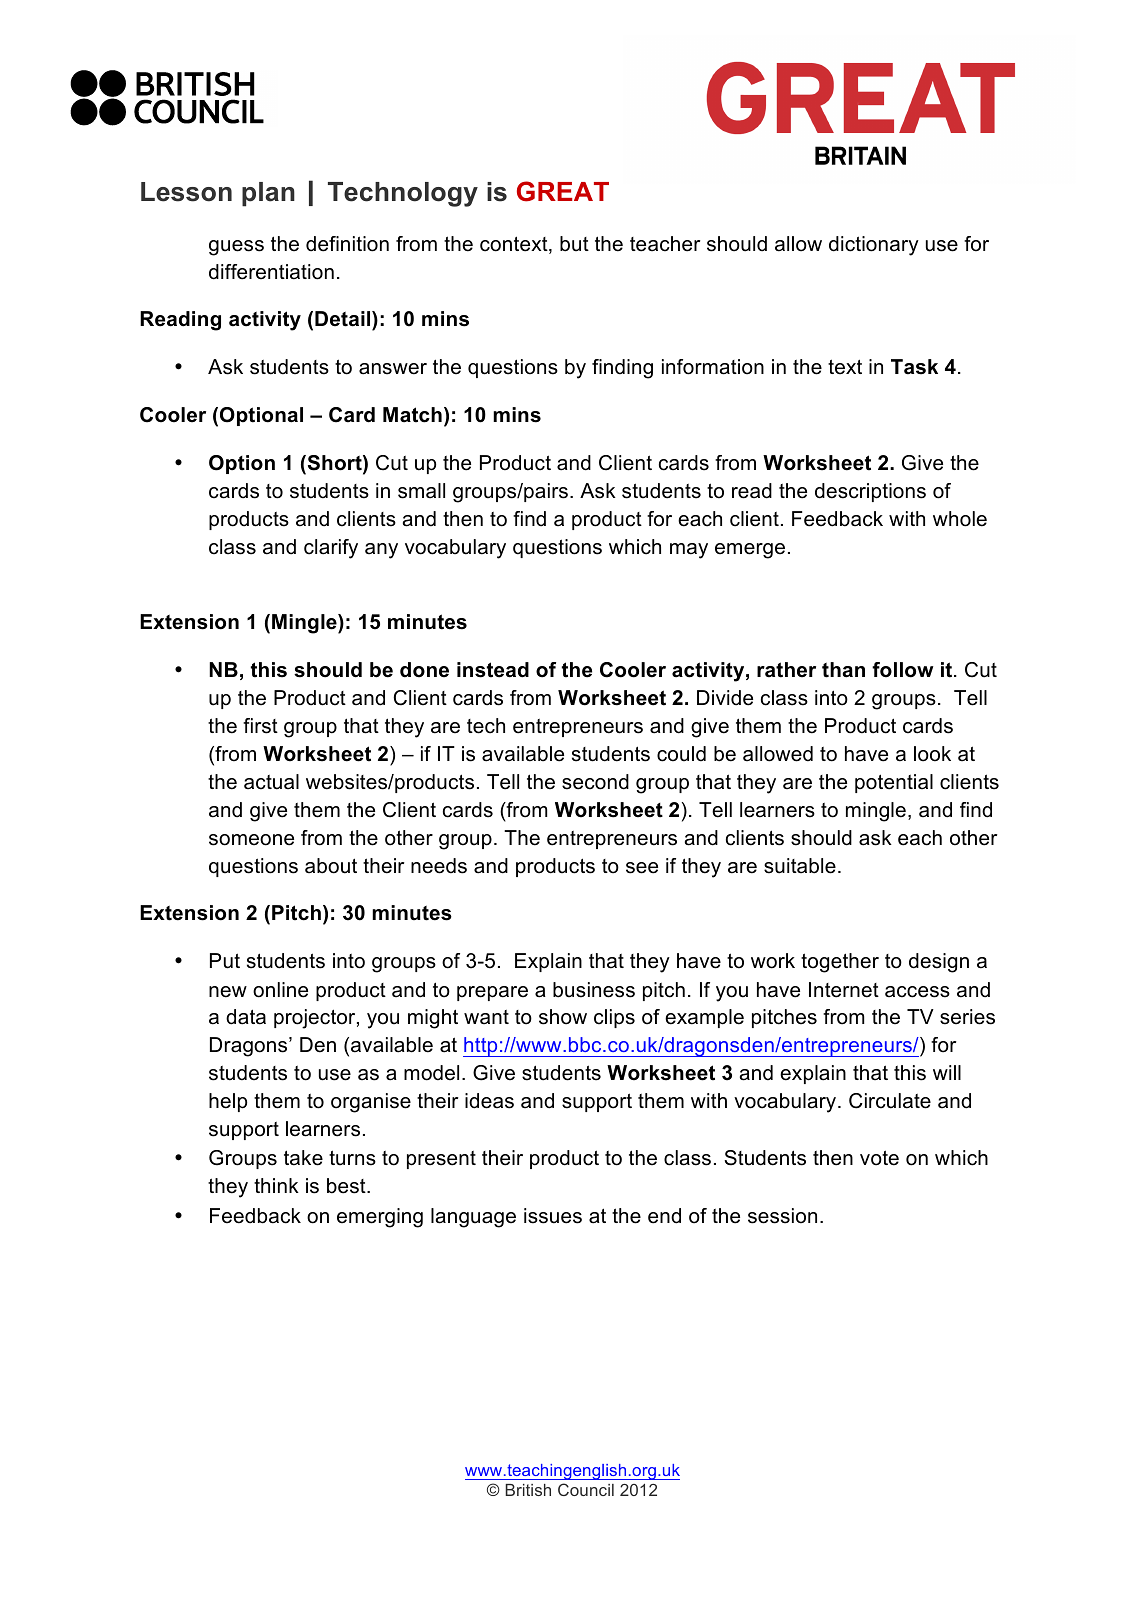  What do you see at coordinates (331, 549) in the screenshot?
I see `clarify` at bounding box center [331, 549].
